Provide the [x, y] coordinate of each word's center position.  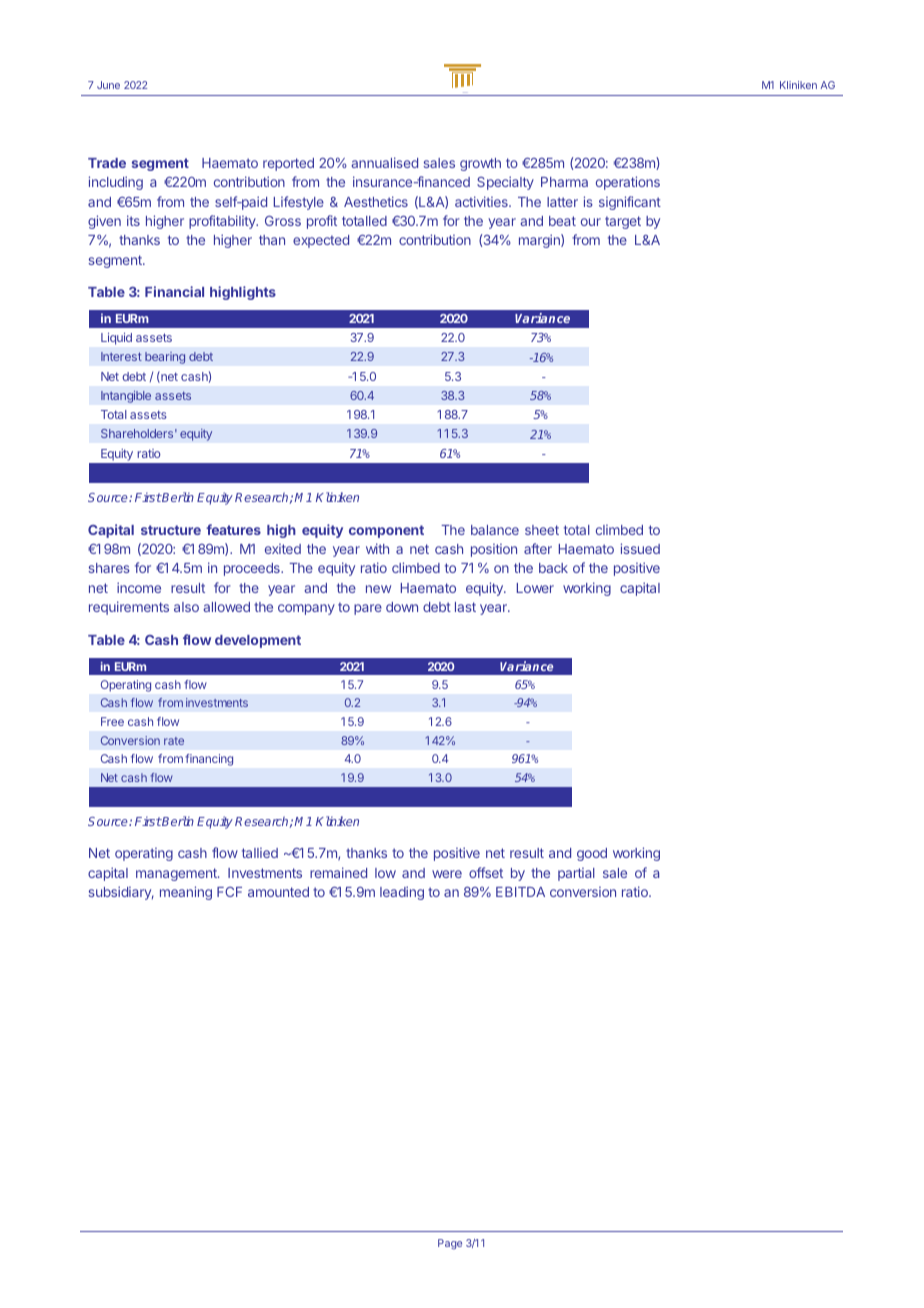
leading [402, 893]
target [623, 222]
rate [174, 741]
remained [338, 872]
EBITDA [520, 892]
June [108, 85]
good [592, 854]
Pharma [564, 182]
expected [321, 241]
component [386, 531]
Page [450, 1244]
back [553, 568]
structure [171, 530]
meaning [186, 893]
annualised [384, 162]
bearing [165, 358]
